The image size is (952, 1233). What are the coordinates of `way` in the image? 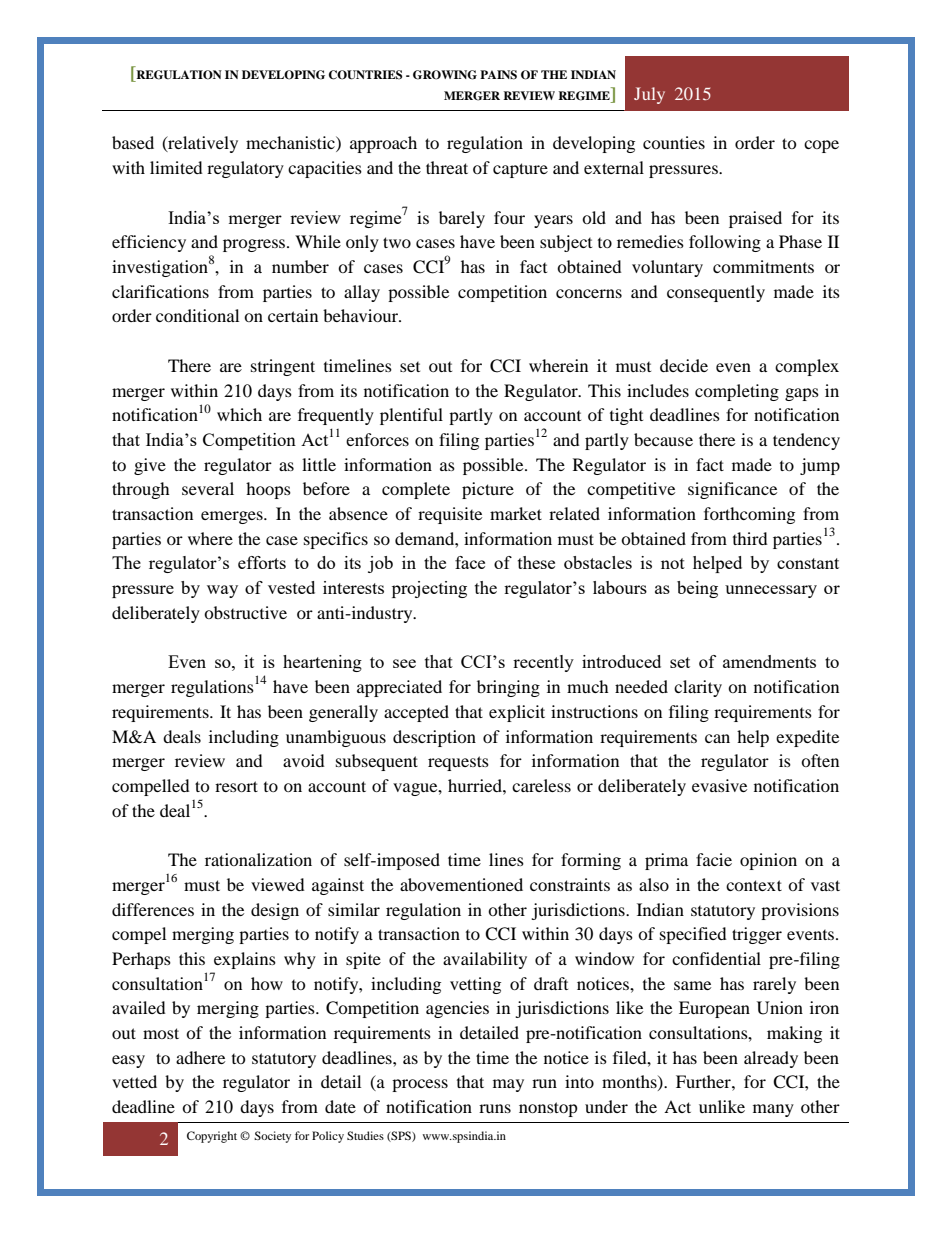 It's located at (222, 591).
